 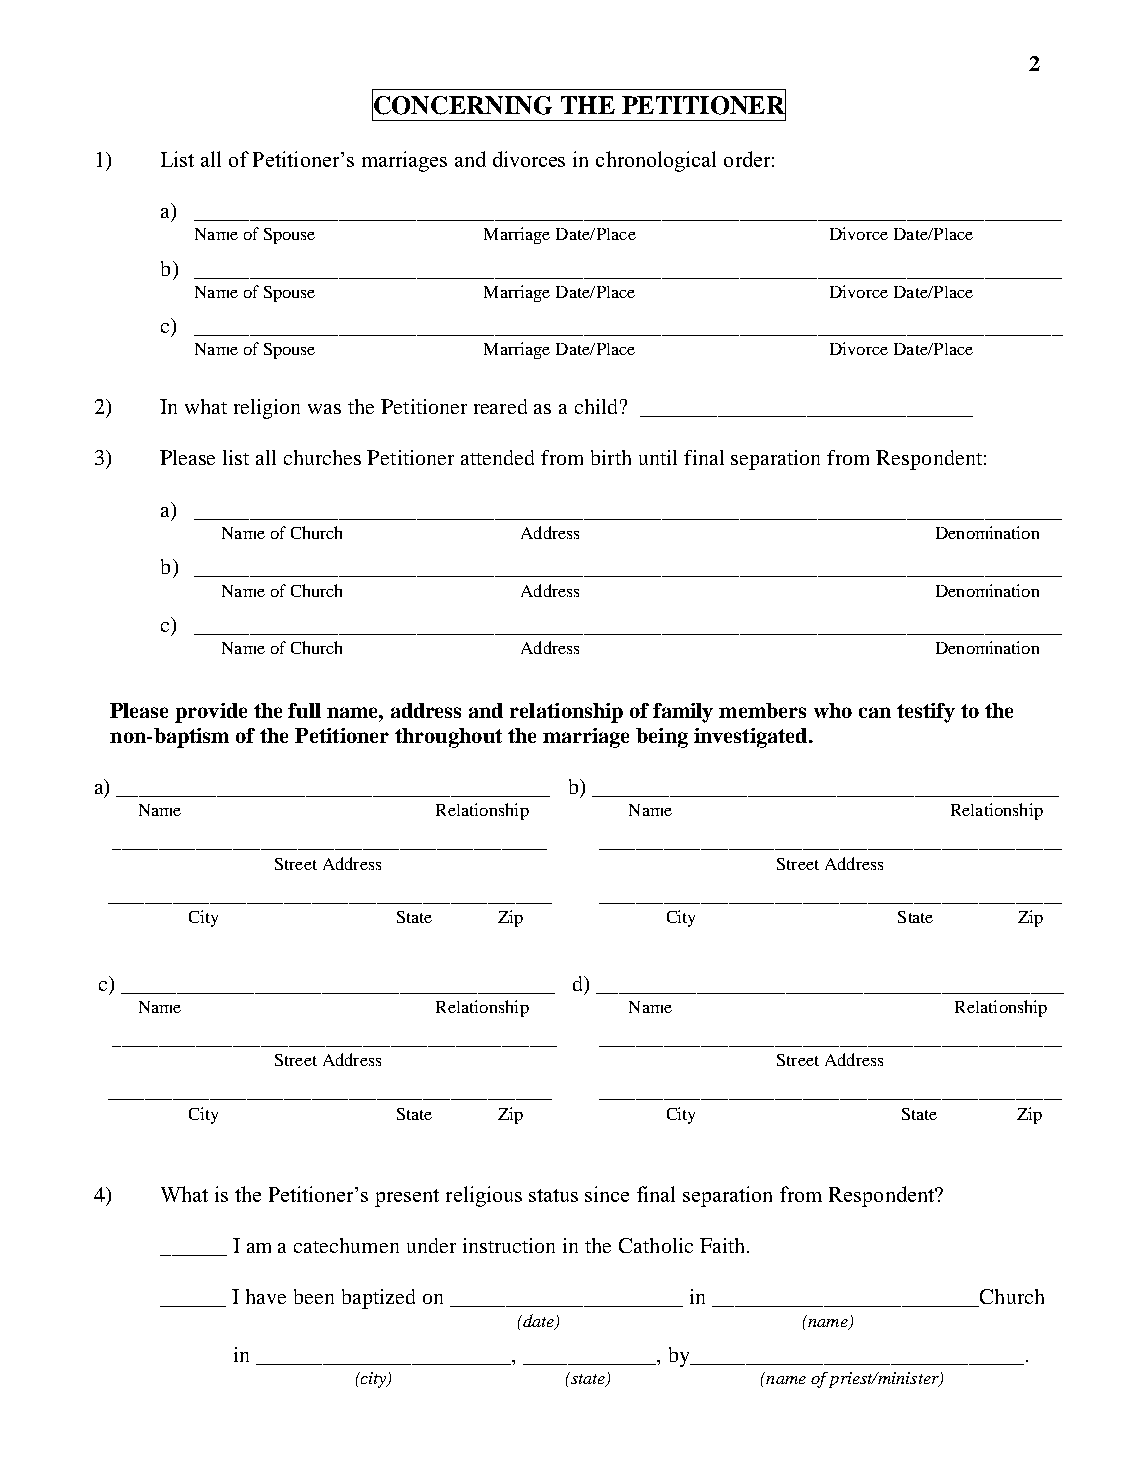 What do you see at coordinates (656, 161) in the screenshot?
I see `chronological` at bounding box center [656, 161].
